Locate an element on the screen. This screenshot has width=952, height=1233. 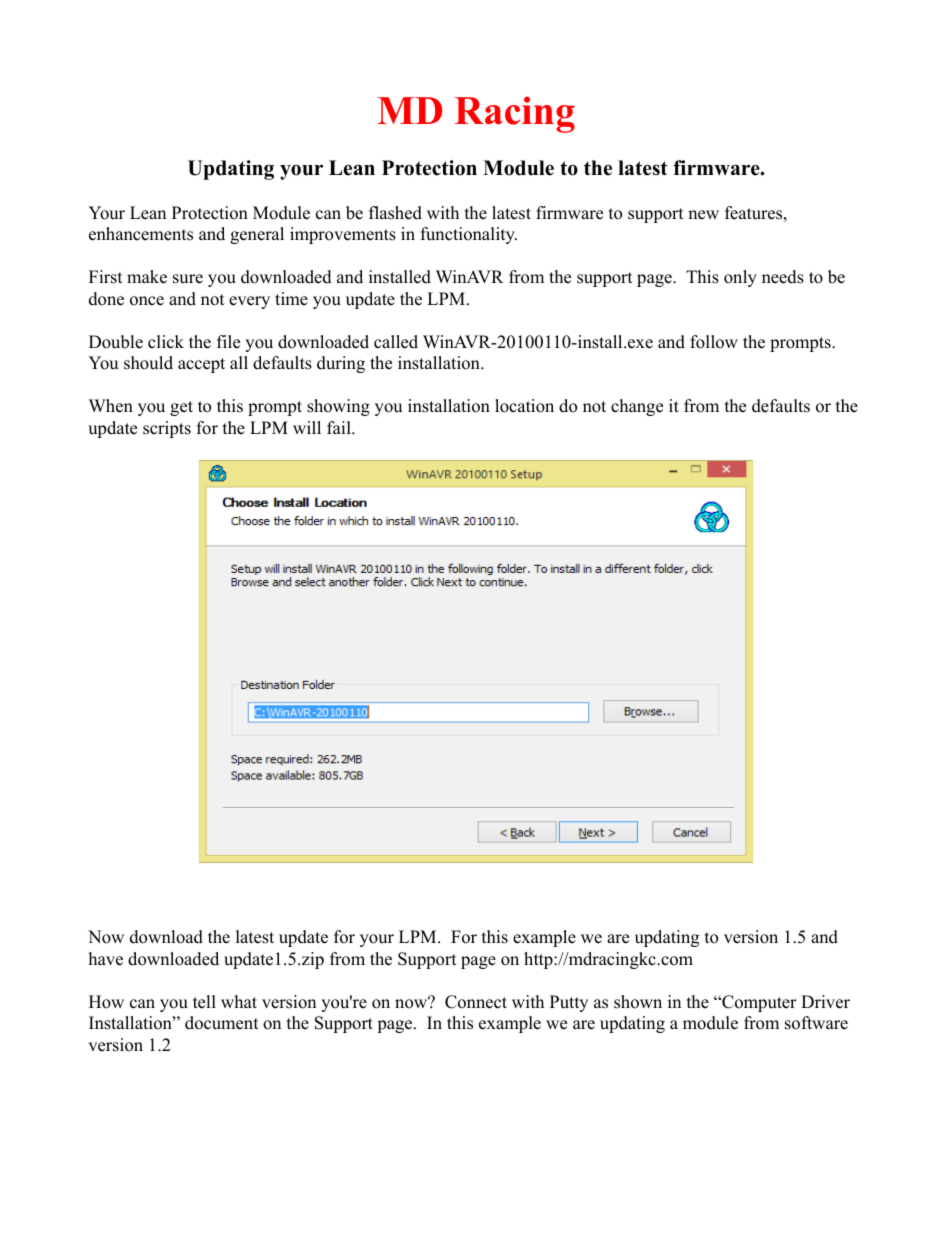
enhancements is located at coordinates (141, 234).
